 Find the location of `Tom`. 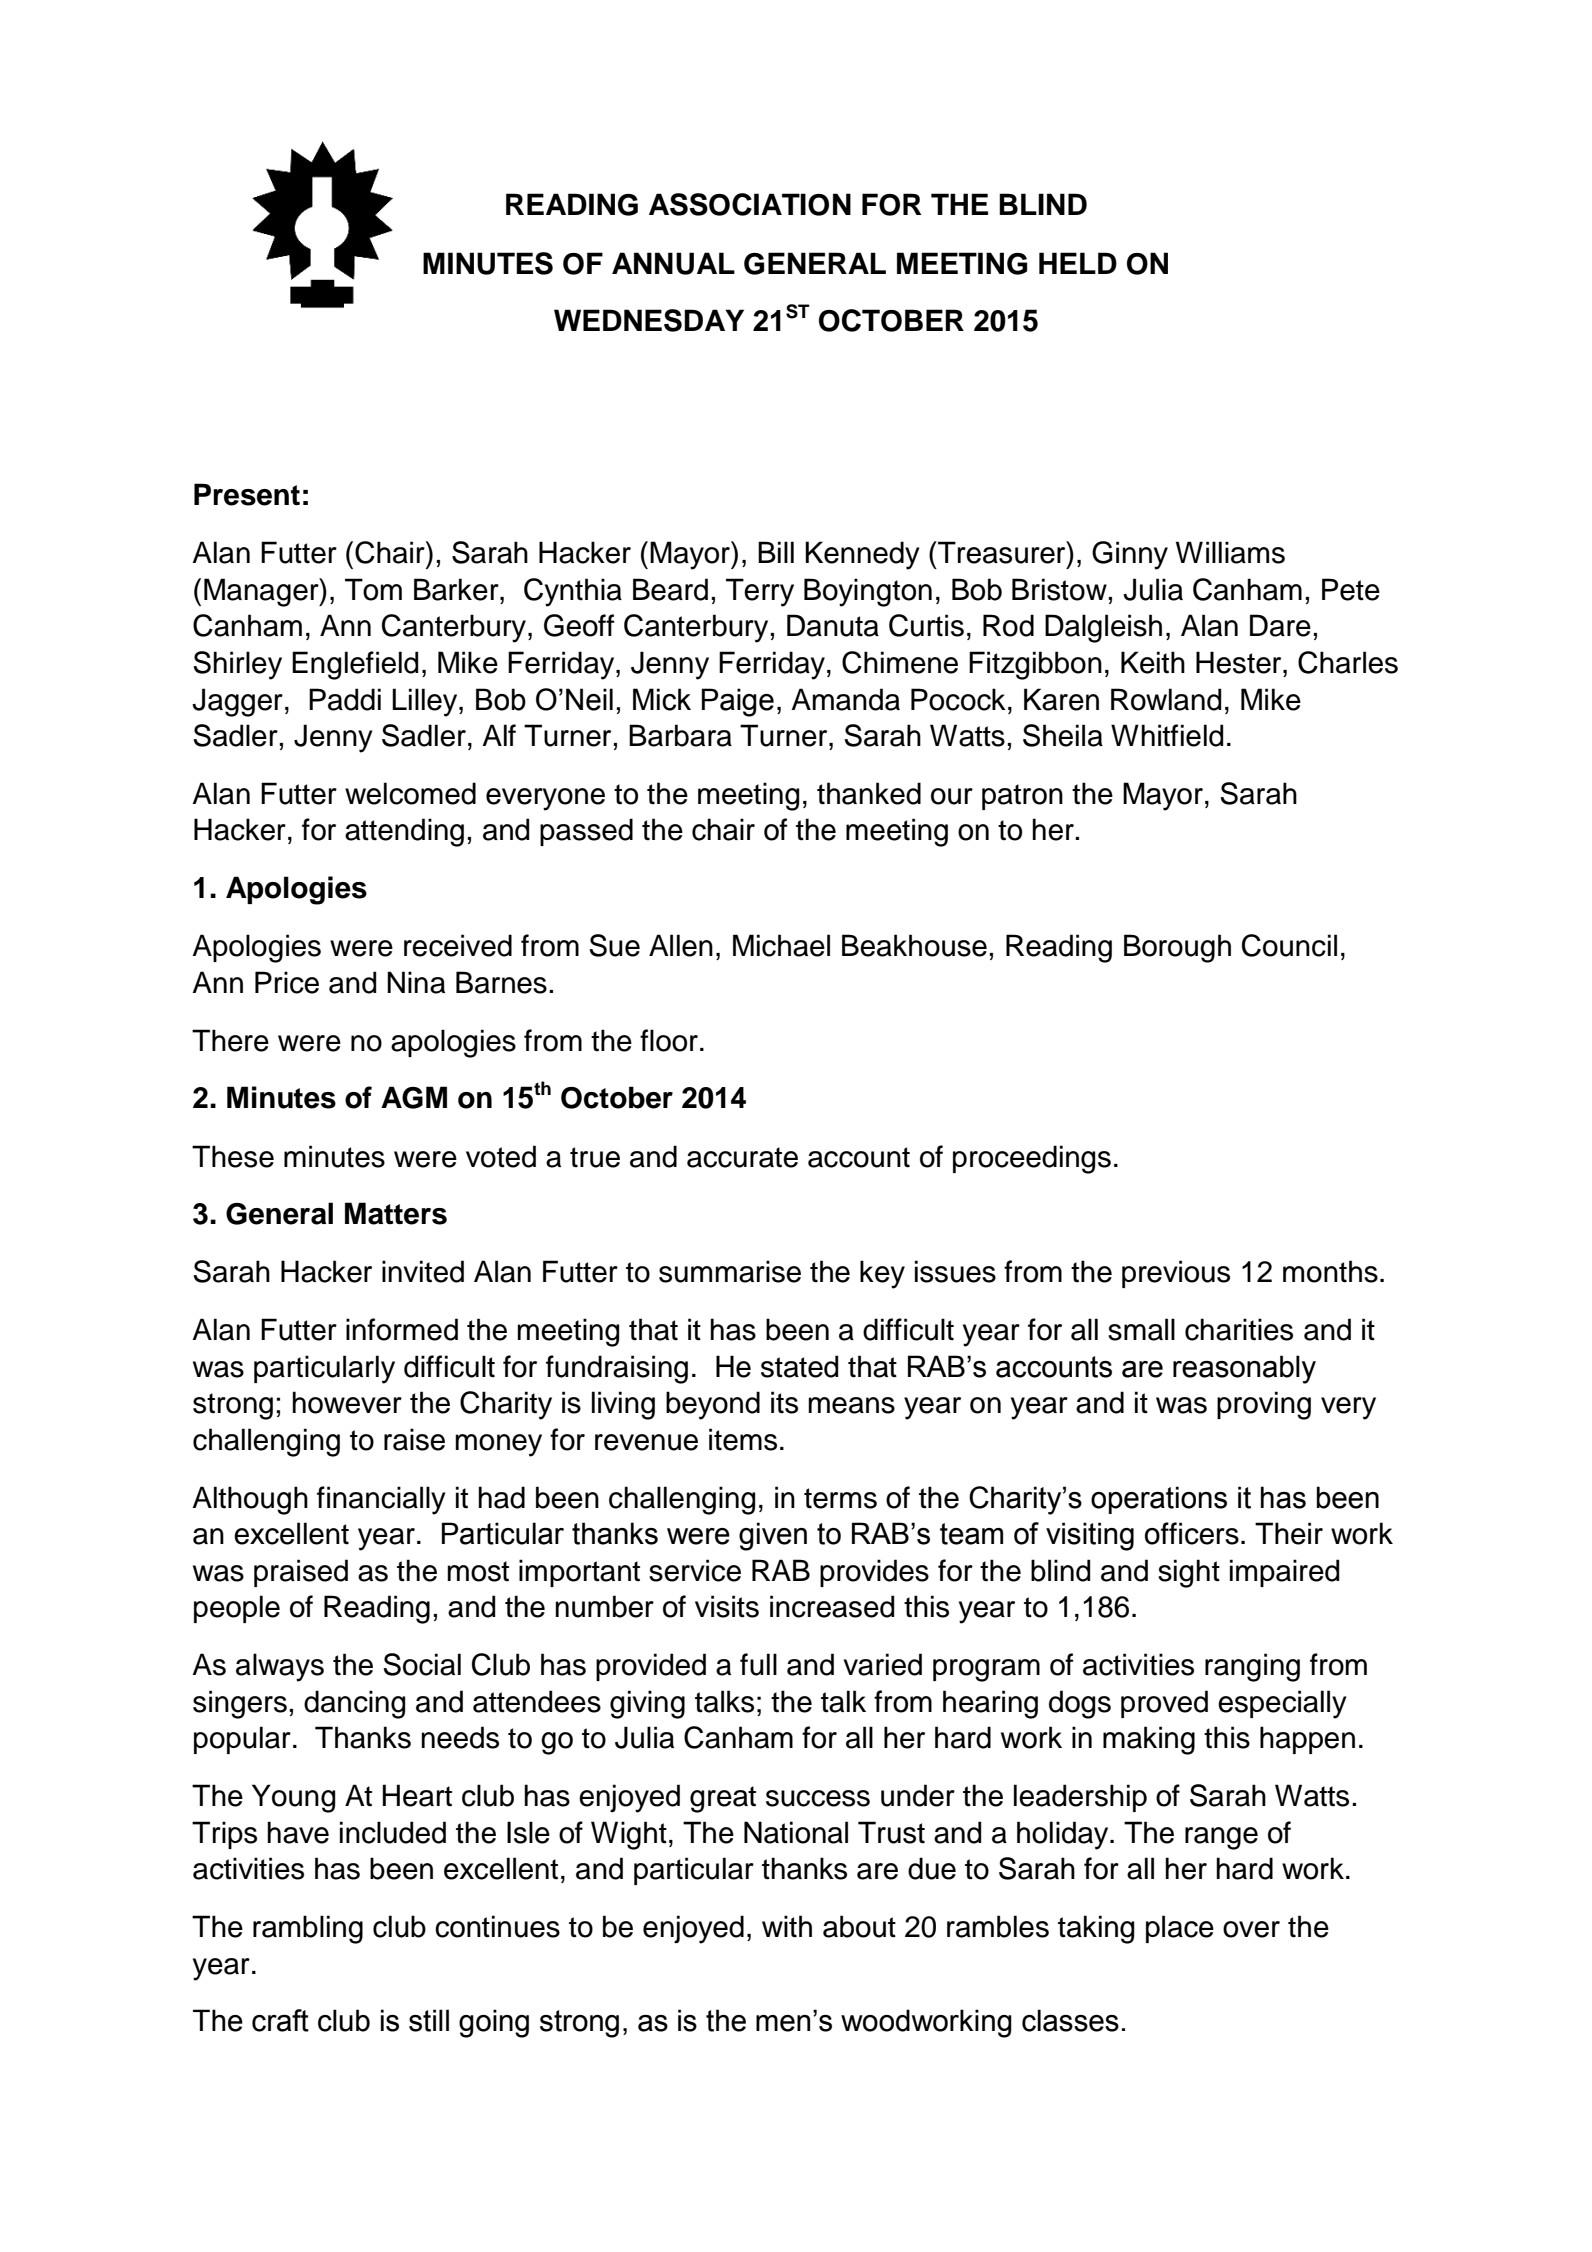

Tom is located at coordinates (373, 589).
